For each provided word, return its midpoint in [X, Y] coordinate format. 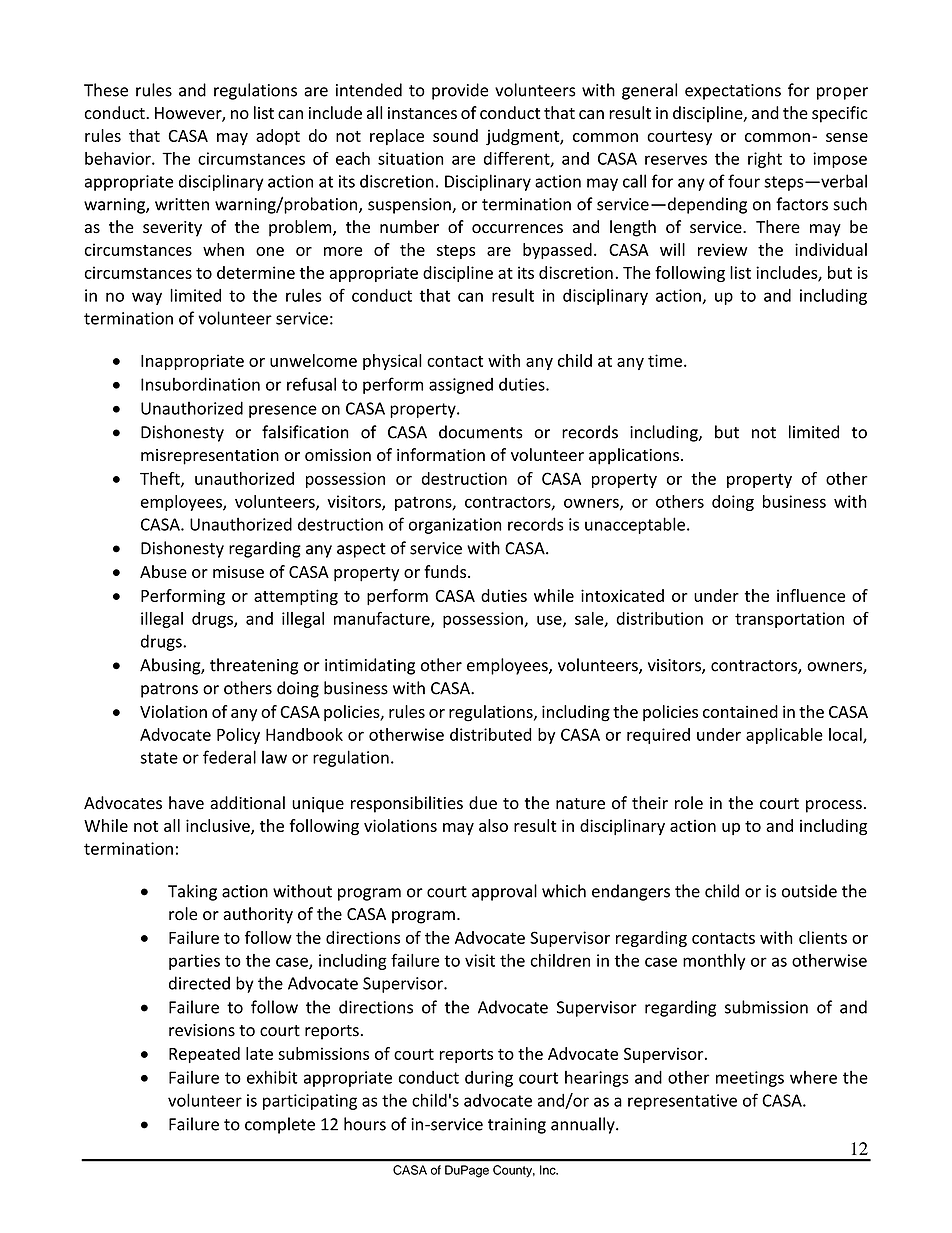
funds [446, 571]
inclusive [219, 826]
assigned [461, 386]
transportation [789, 620]
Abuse [163, 571]
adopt [278, 137]
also [493, 825]
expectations [733, 92]
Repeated [204, 1055]
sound [455, 135]
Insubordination [200, 384]
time [665, 360]
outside [809, 891]
